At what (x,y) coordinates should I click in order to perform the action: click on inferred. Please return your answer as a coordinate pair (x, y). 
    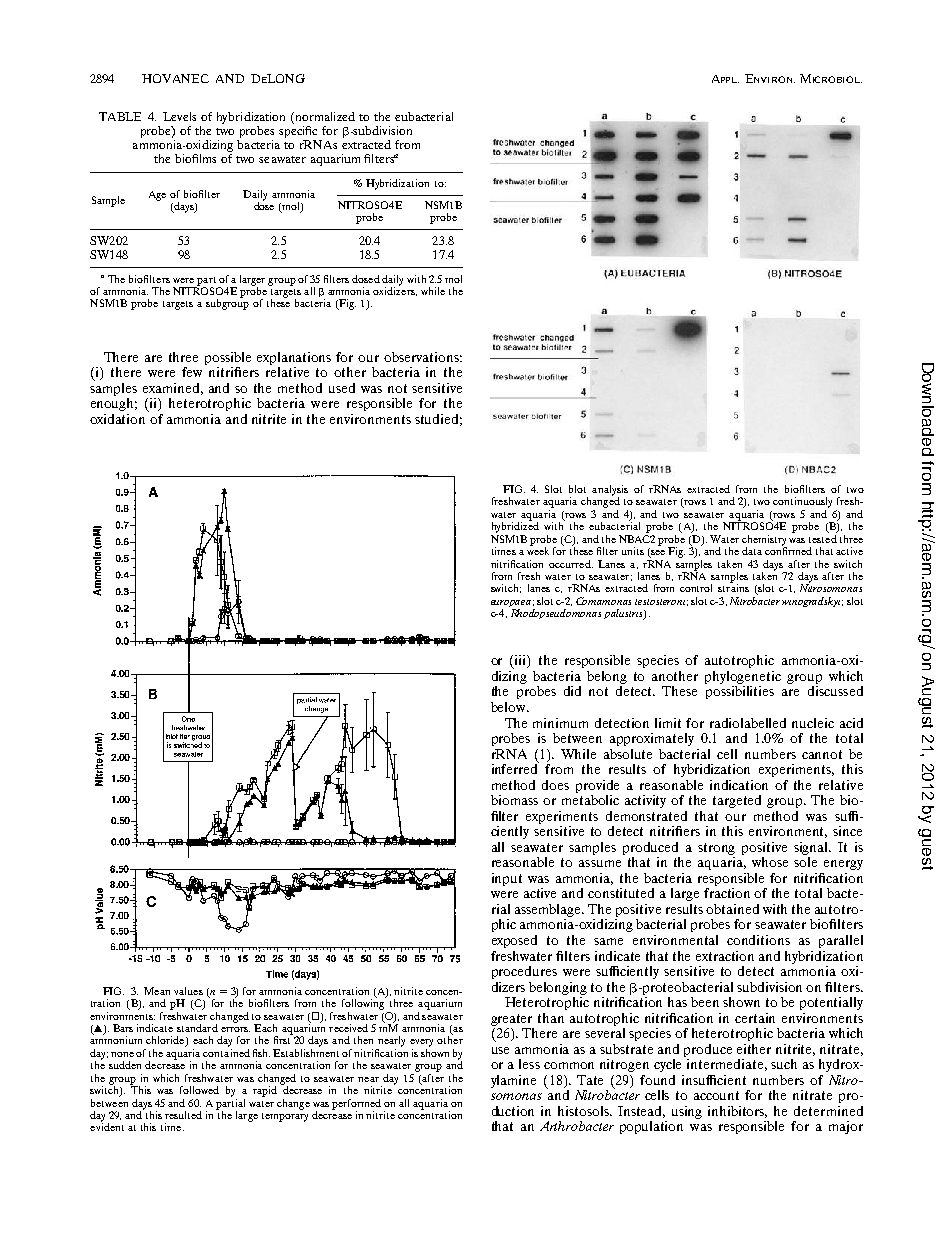
    Looking at the image, I should click on (515, 768).
